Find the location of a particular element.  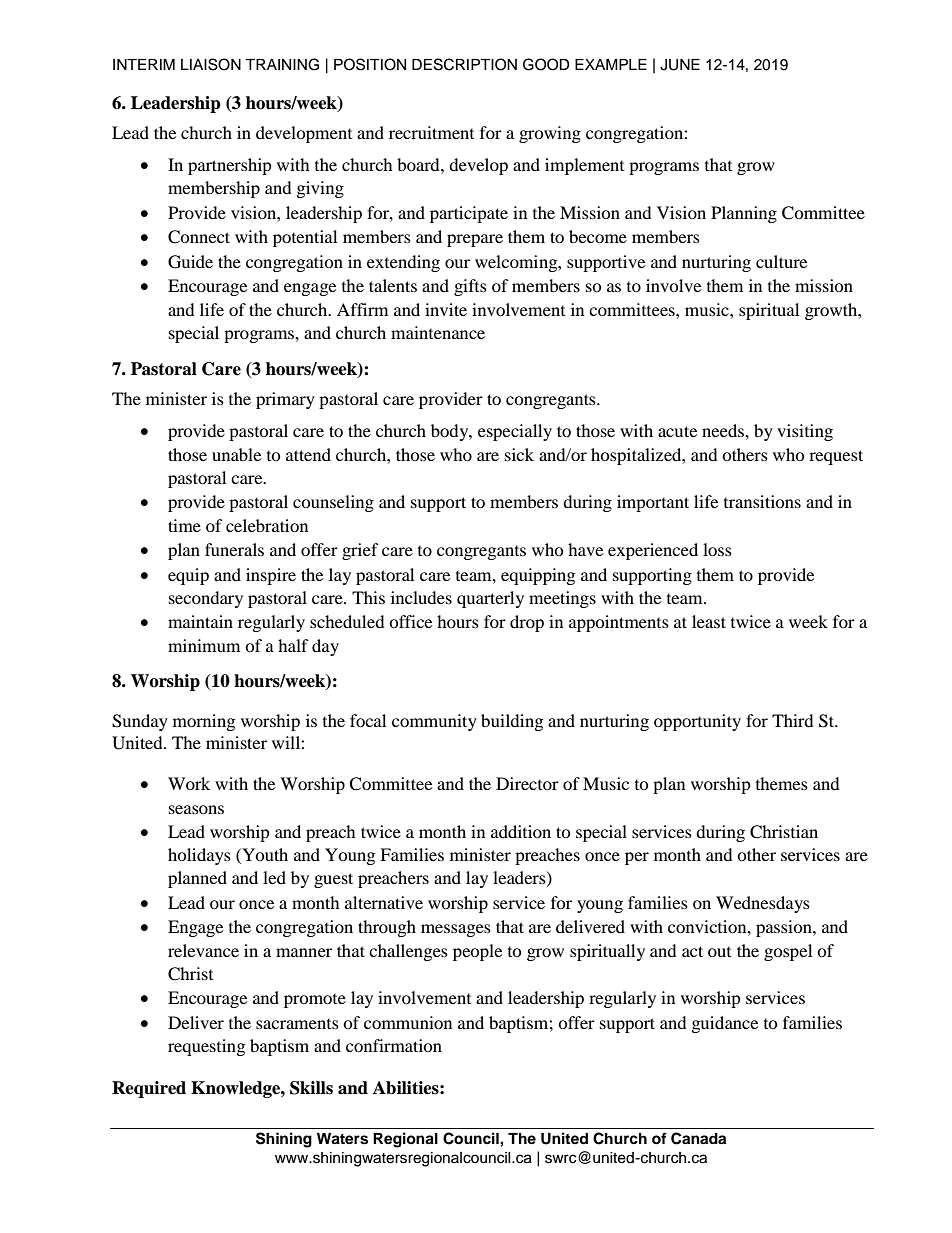

Required is located at coordinates (149, 1089).
